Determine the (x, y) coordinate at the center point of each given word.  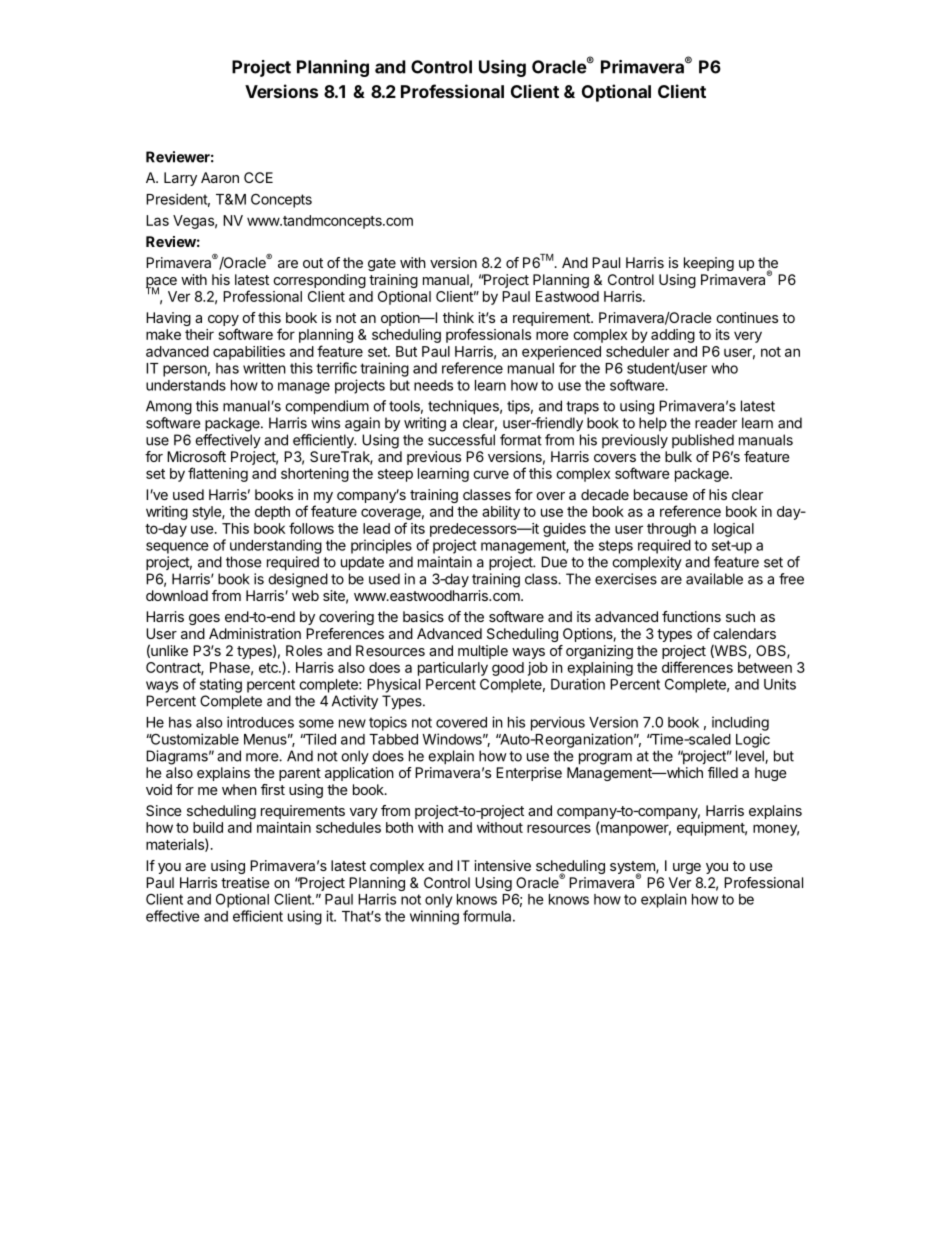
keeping (709, 264)
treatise (245, 882)
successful (461, 440)
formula (488, 916)
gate (382, 264)
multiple (483, 652)
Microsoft (196, 456)
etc (269, 668)
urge (687, 868)
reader (716, 423)
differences (697, 667)
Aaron (220, 177)
